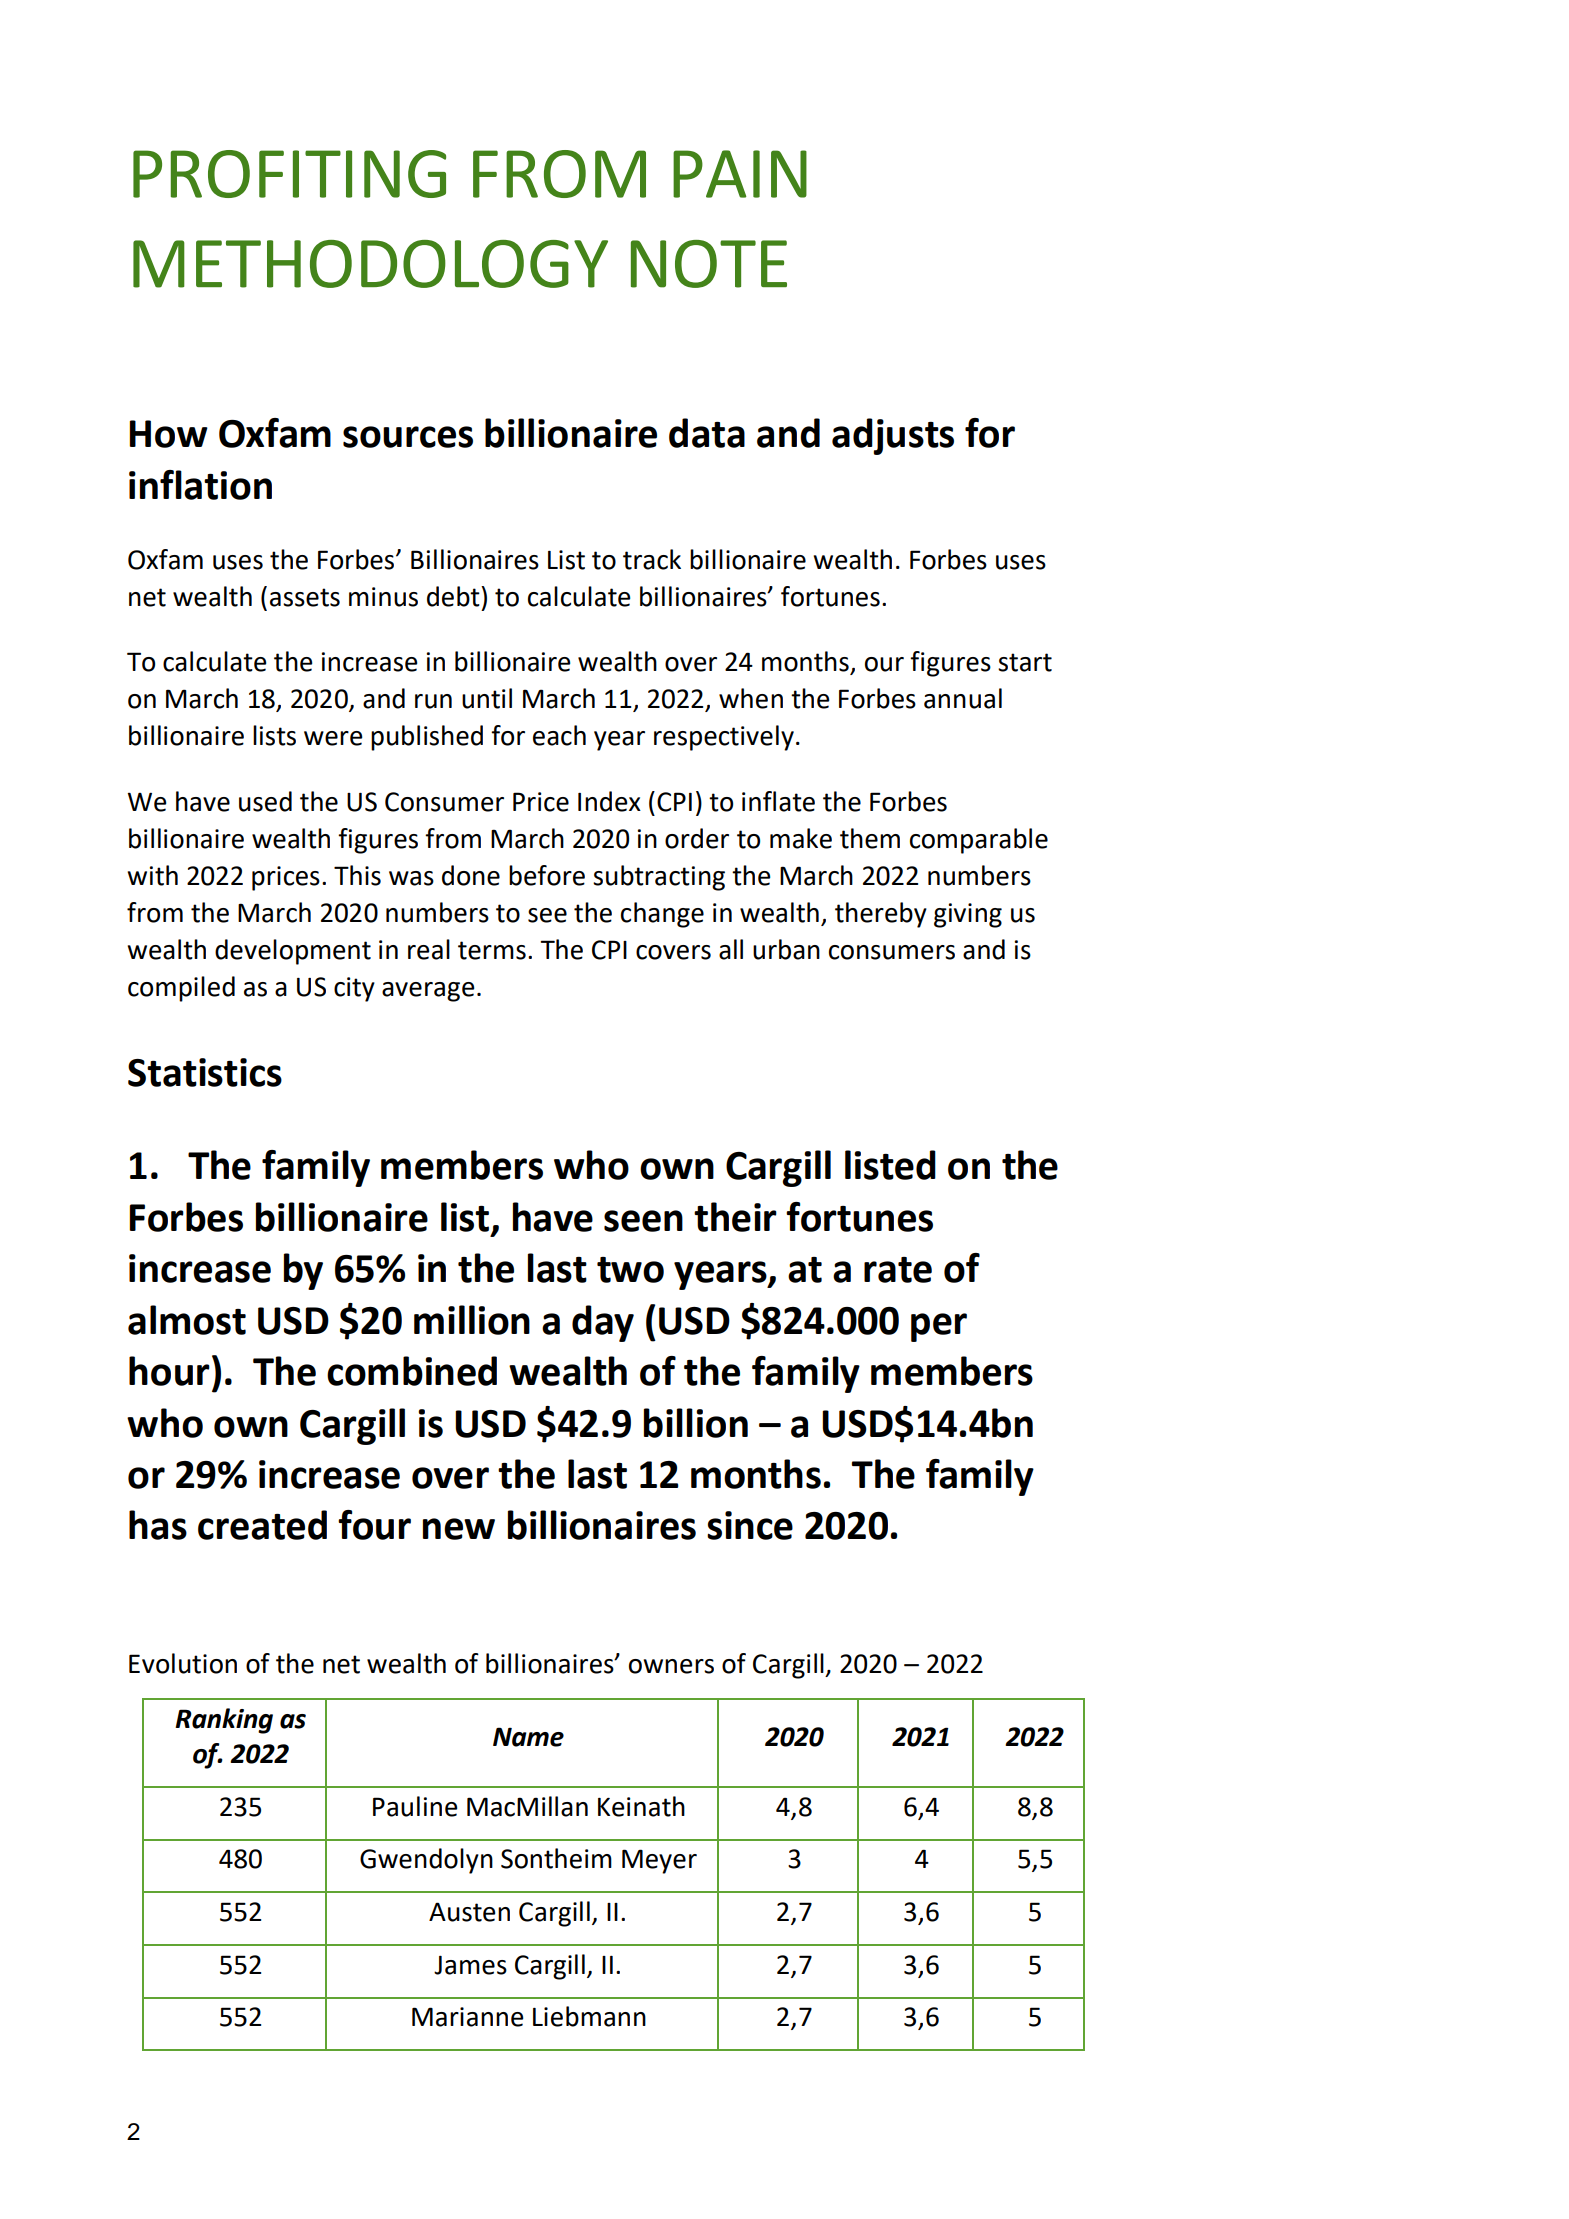  Describe the element at coordinates (671, 1666) in the page. I see `owners` at that location.
